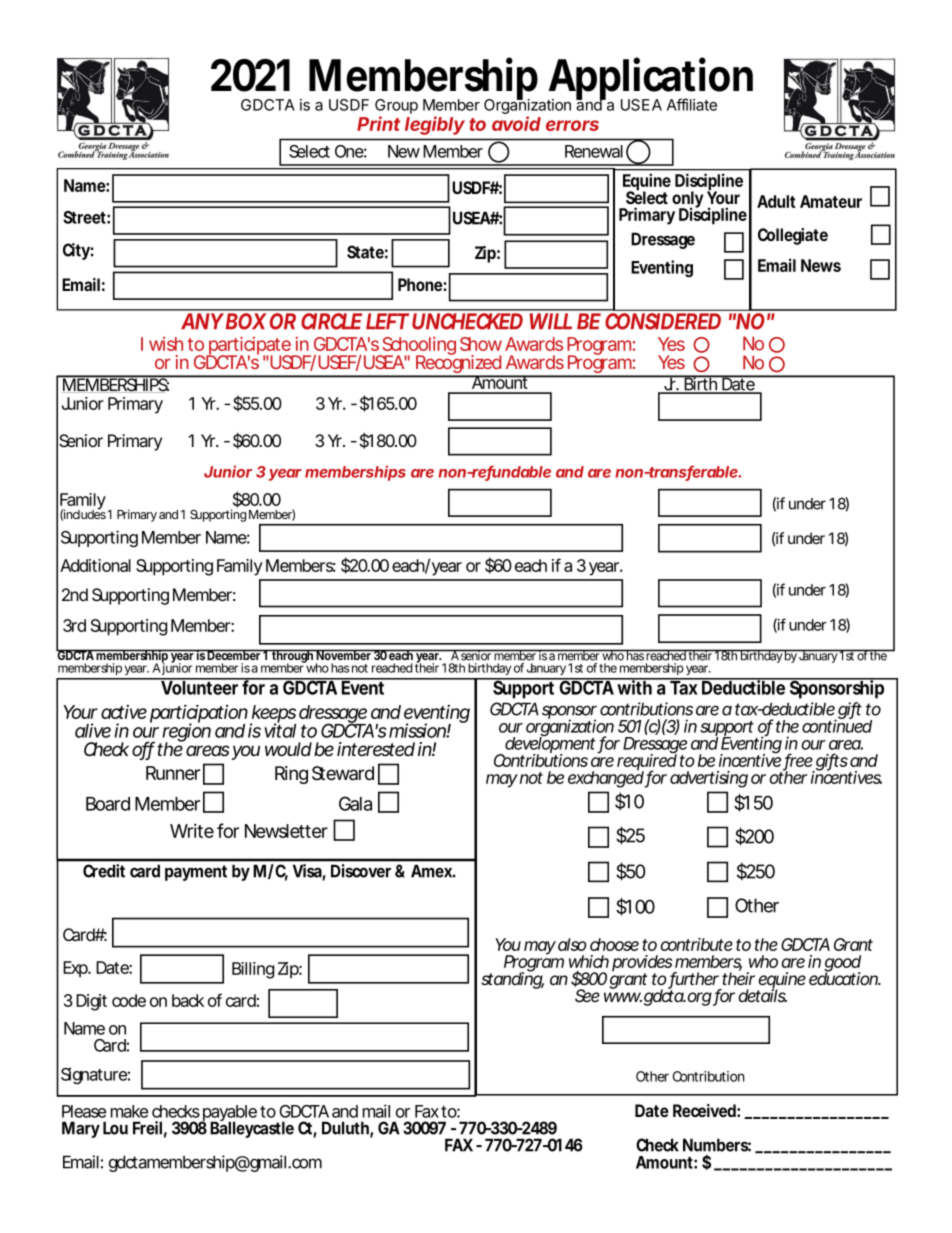 The height and width of the screenshot is (1233, 952). Describe the element at coordinates (516, 123) in the screenshot. I see `avoid` at that location.
